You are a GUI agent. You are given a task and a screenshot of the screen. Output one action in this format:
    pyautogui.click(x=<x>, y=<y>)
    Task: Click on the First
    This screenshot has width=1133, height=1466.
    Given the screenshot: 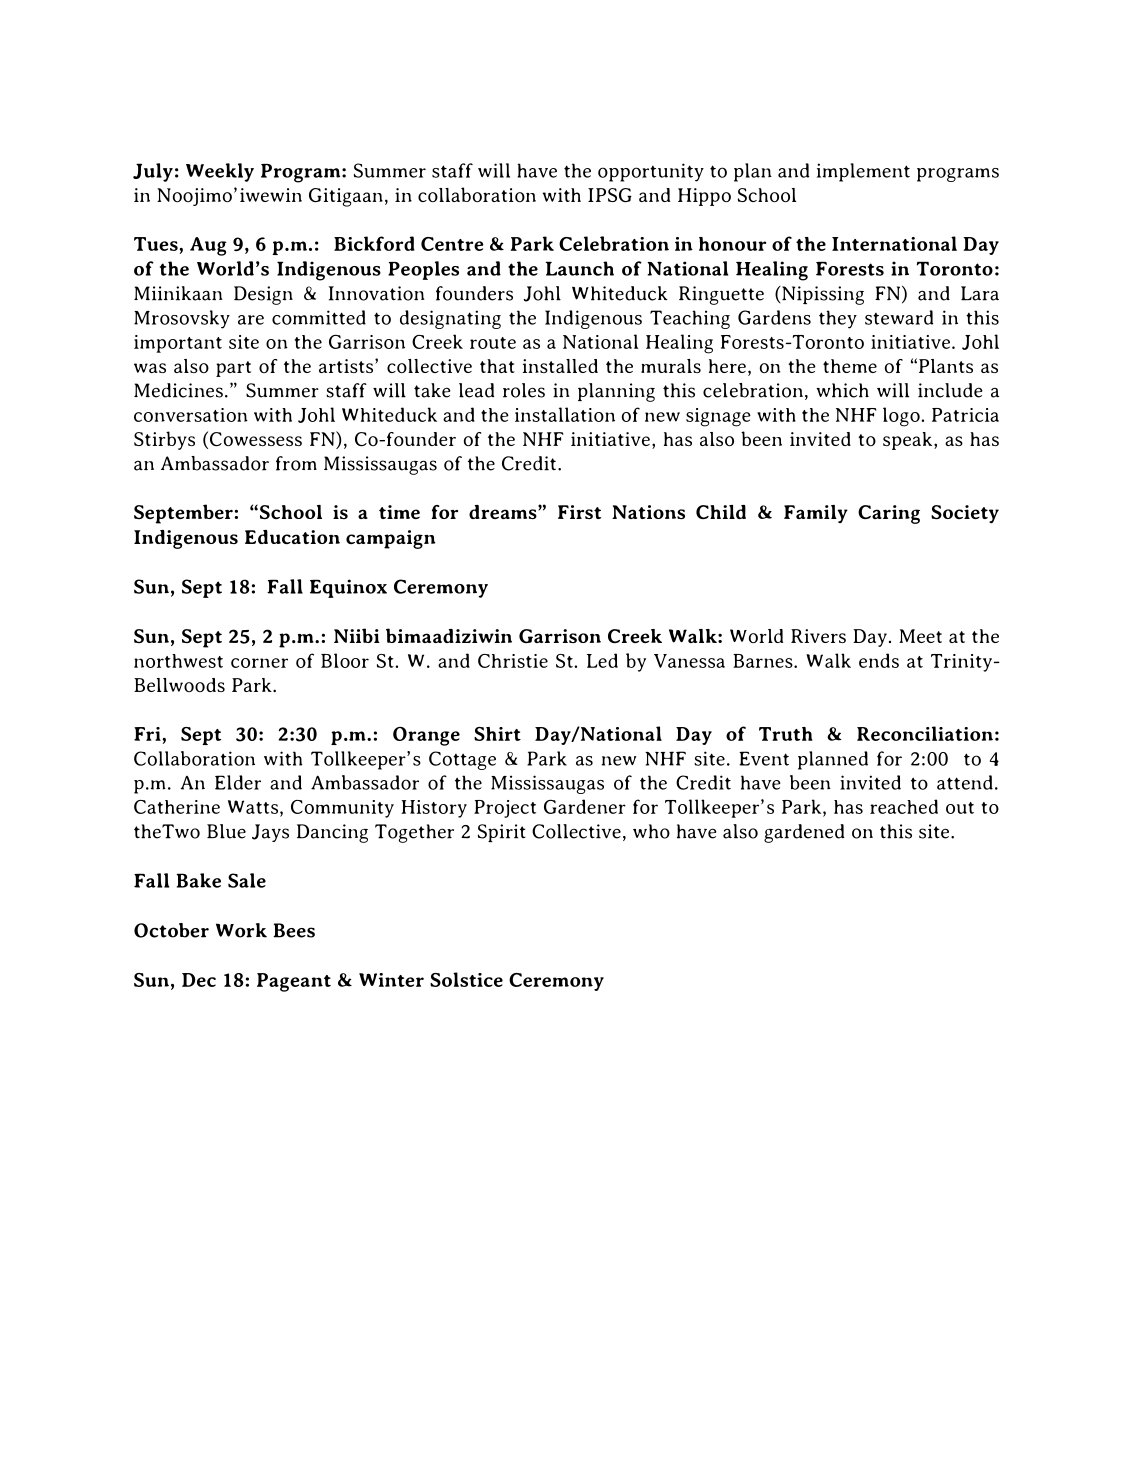 What is the action you would take?
    pyautogui.click(x=579, y=512)
